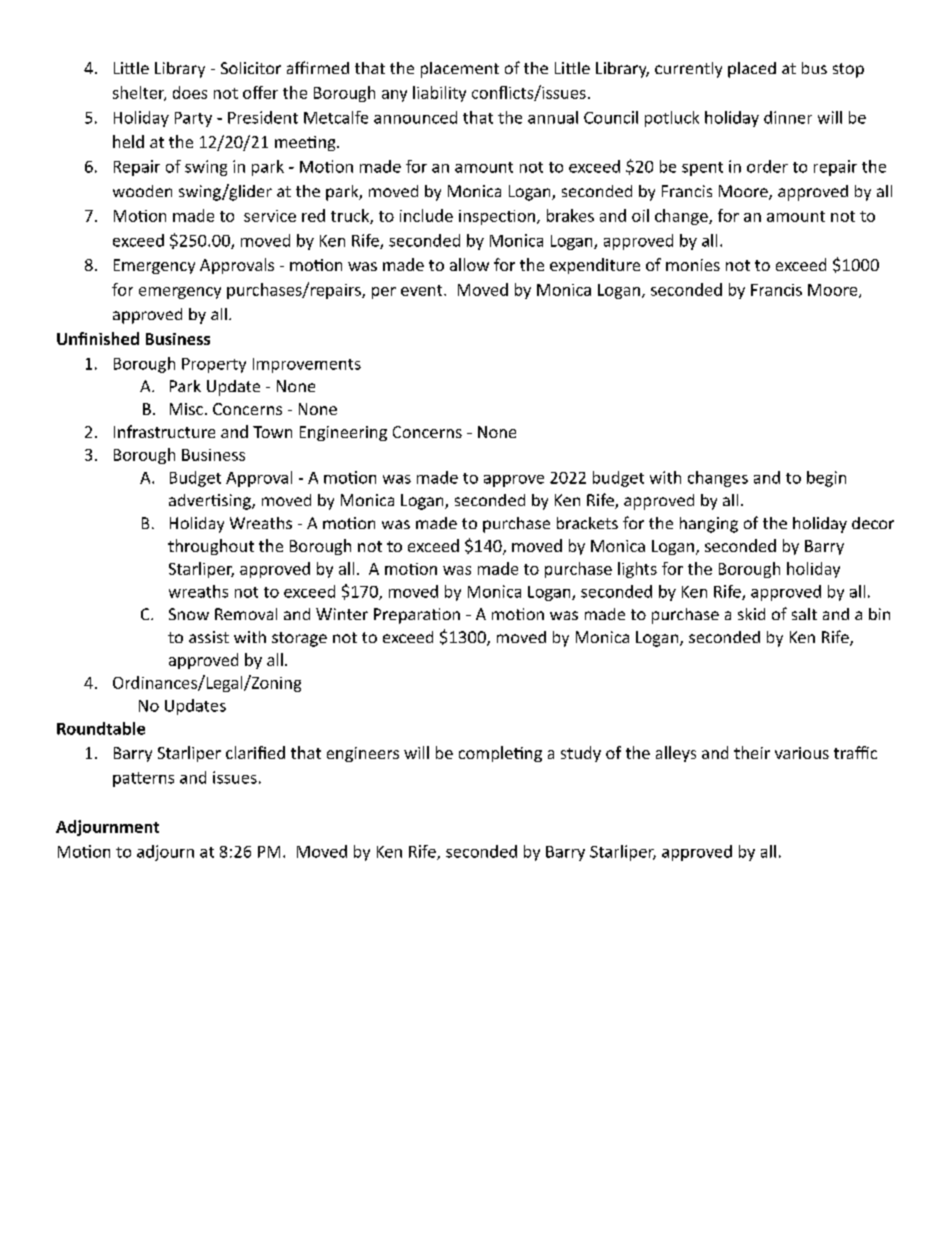 The image size is (952, 1233). I want to click on placed, so click(752, 70).
